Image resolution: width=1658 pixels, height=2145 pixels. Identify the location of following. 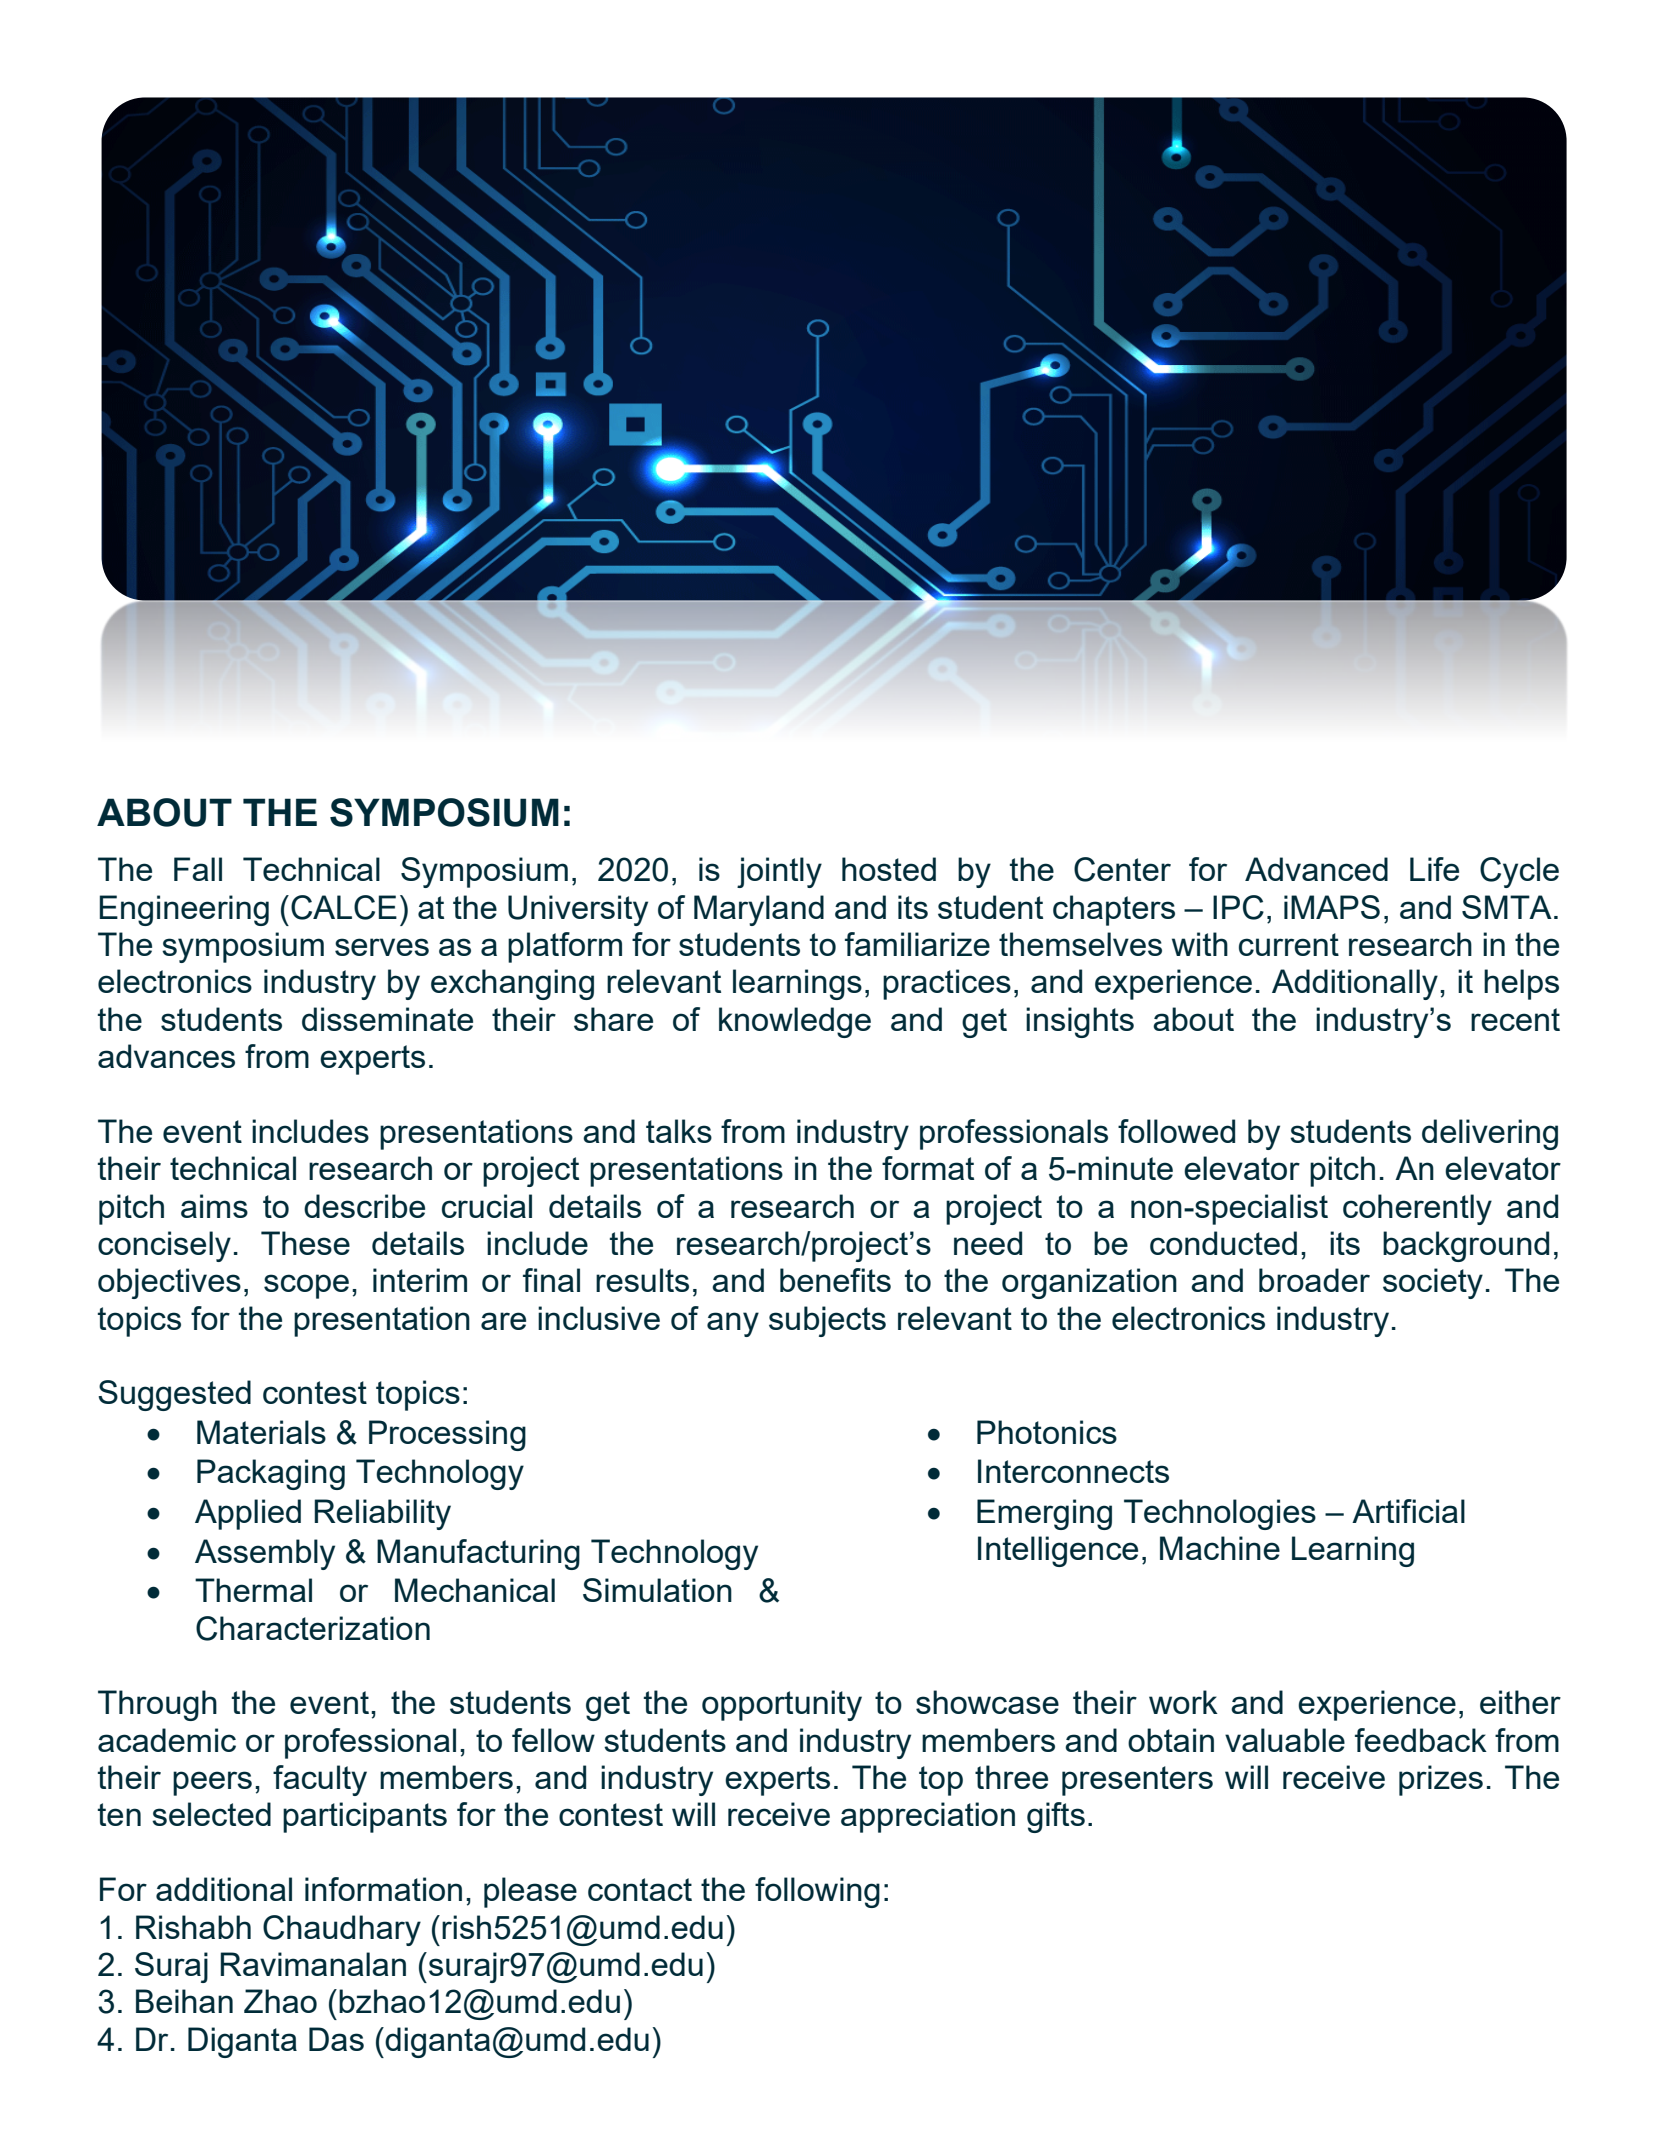
(817, 1892).
